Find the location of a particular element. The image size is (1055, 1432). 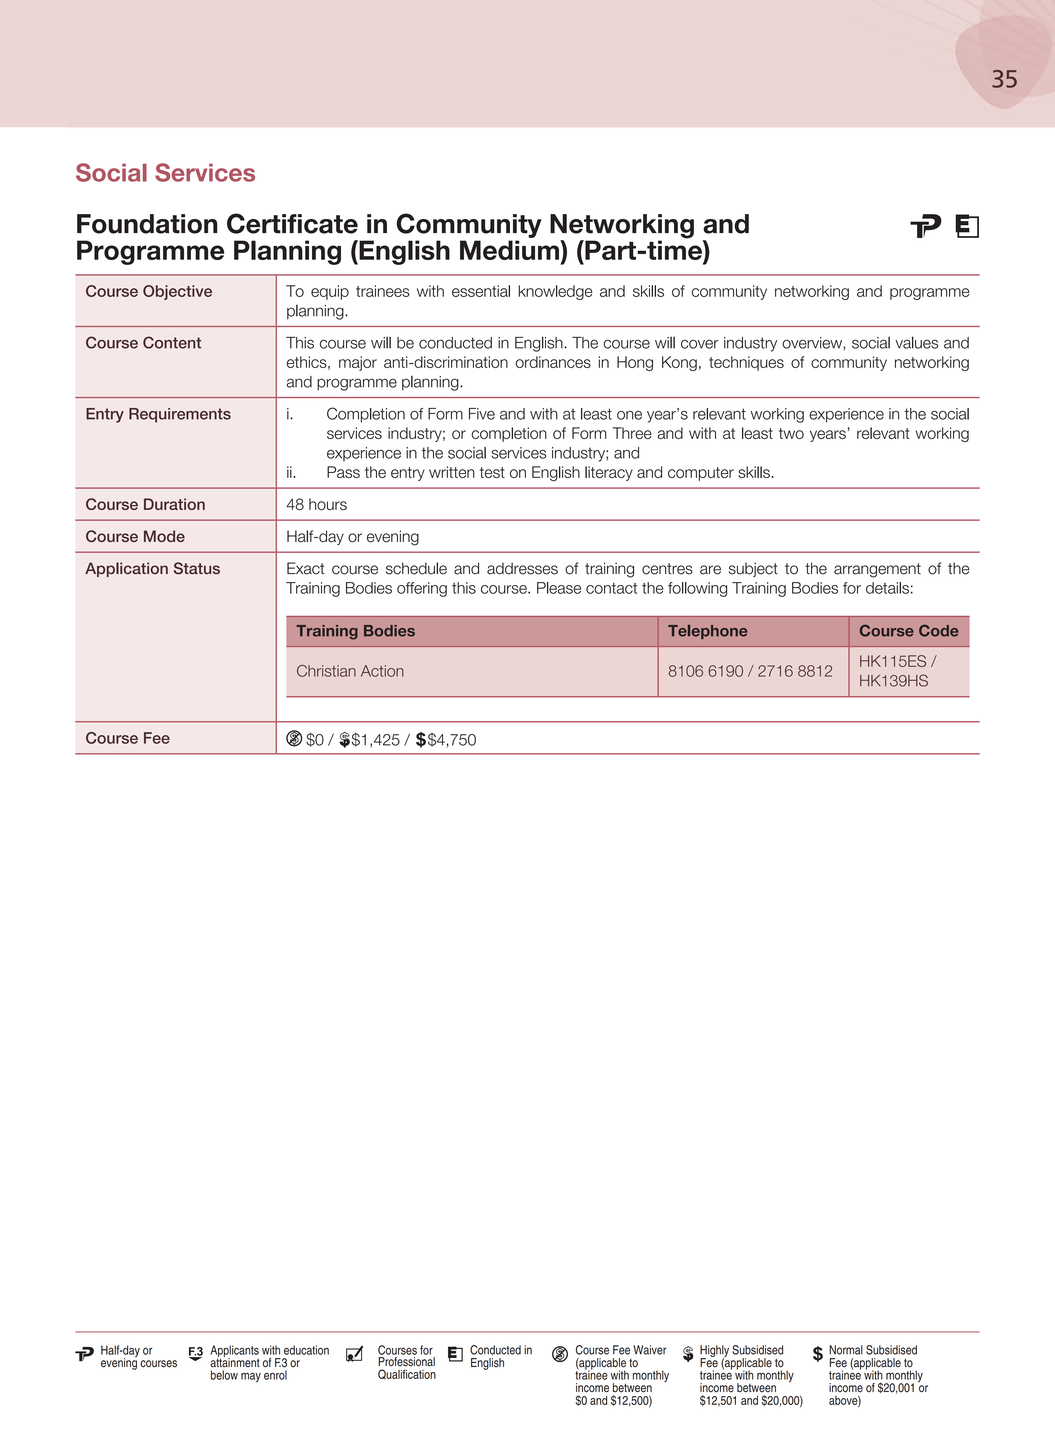

Applicants is located at coordinates (234, 1352).
